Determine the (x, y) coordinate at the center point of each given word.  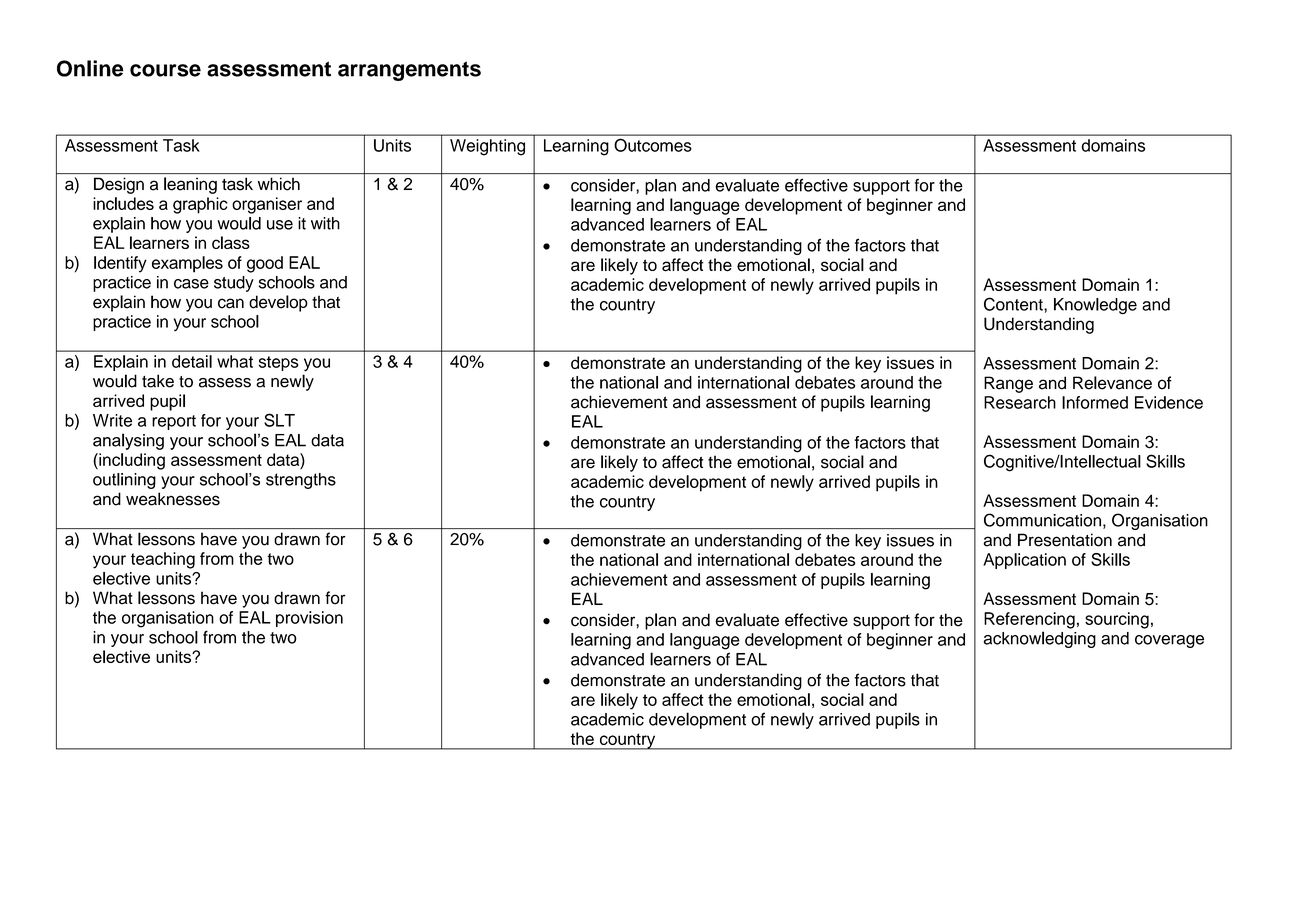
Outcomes (653, 145)
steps (279, 363)
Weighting (487, 147)
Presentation (1065, 540)
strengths (301, 481)
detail (192, 361)
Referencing (1029, 620)
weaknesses (173, 499)
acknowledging (1039, 639)
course (165, 70)
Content (1014, 304)
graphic (200, 205)
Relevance (1112, 383)
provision (309, 619)
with (325, 223)
